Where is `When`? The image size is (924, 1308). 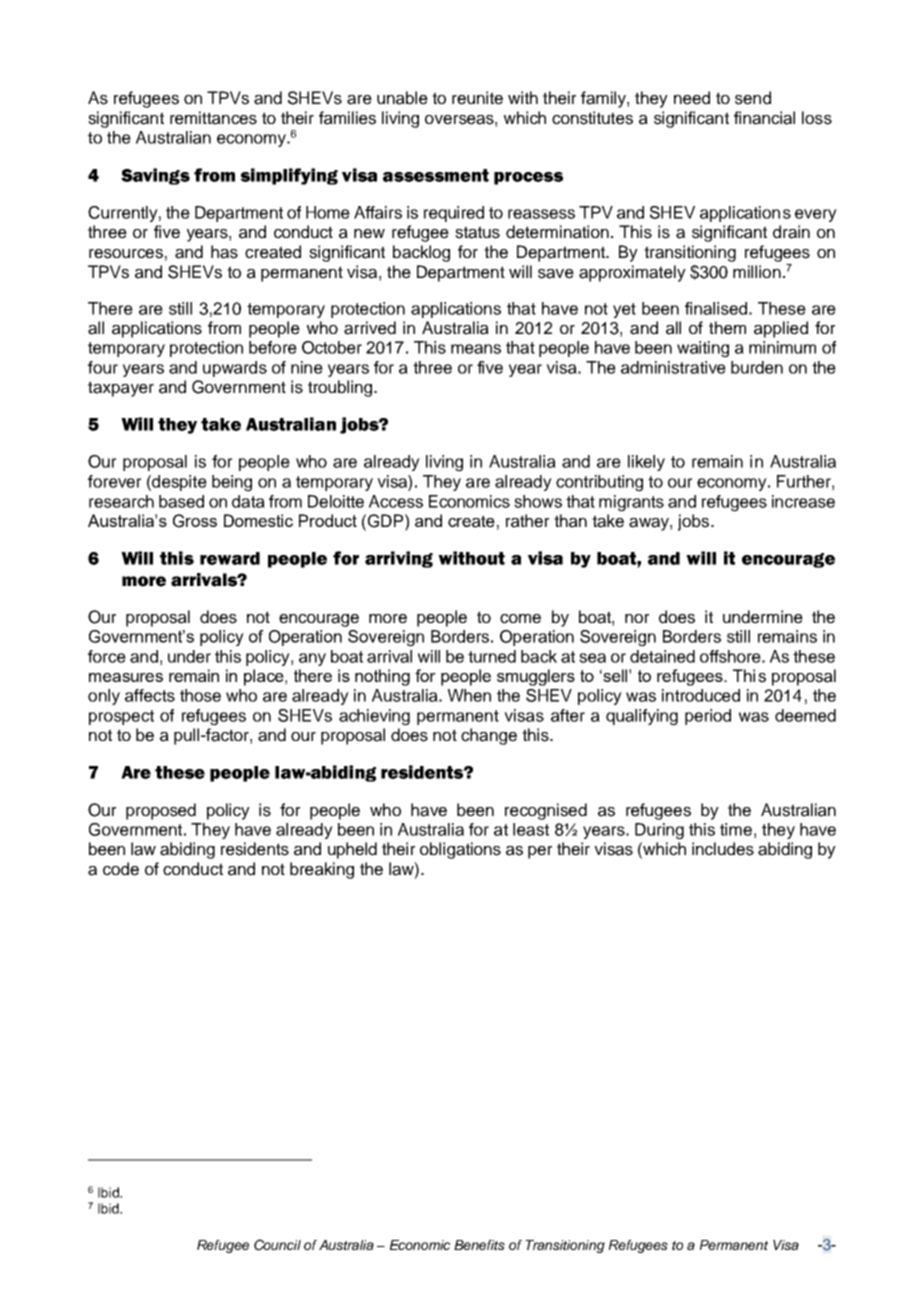 When is located at coordinates (469, 695).
